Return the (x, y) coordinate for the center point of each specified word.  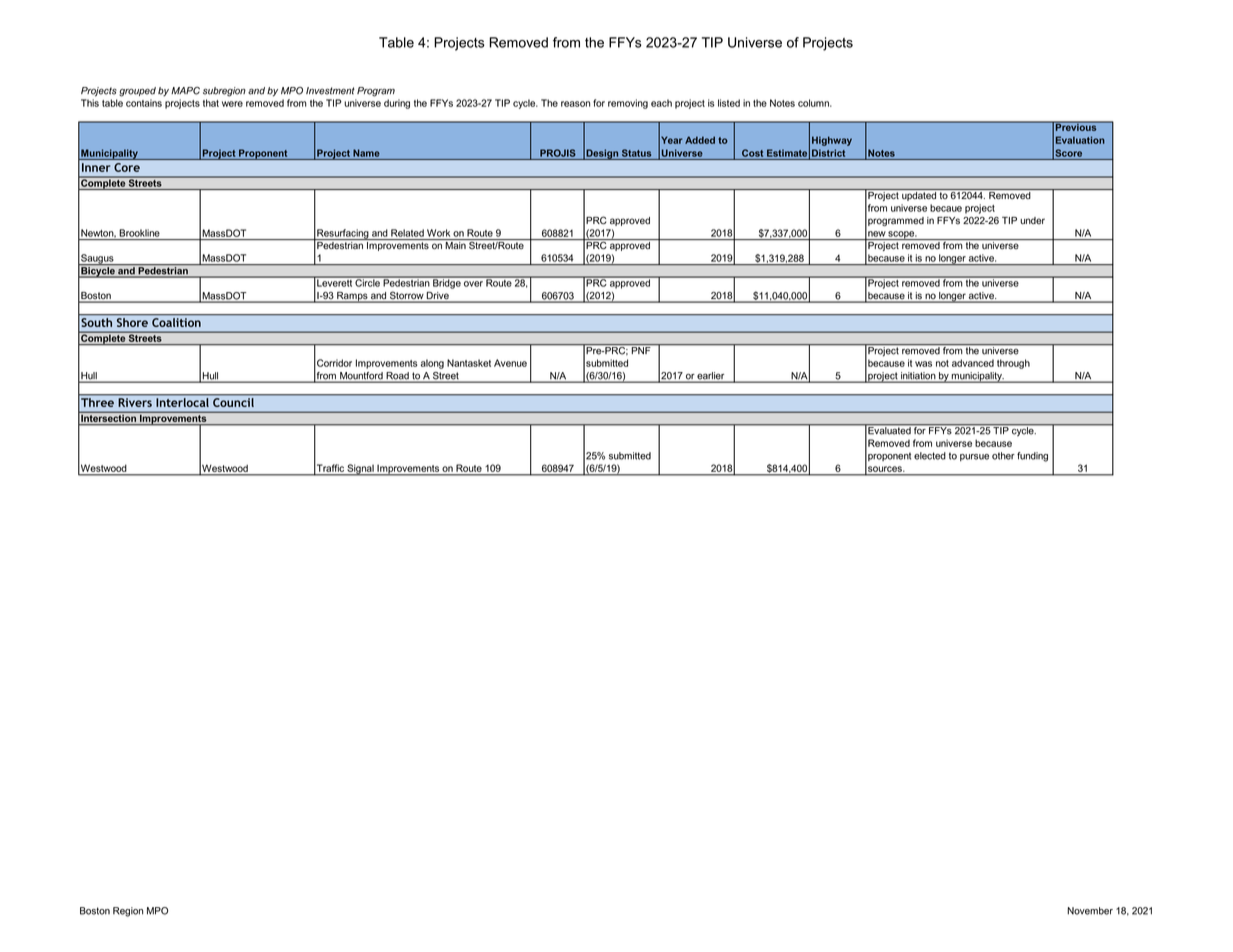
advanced (973, 363)
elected (930, 456)
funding (1032, 457)
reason (575, 104)
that (211, 103)
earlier (711, 377)
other (1003, 456)
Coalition (176, 322)
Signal (360, 470)
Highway (832, 141)
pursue (974, 457)
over (473, 284)
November (1090, 911)
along (432, 364)
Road (397, 377)
